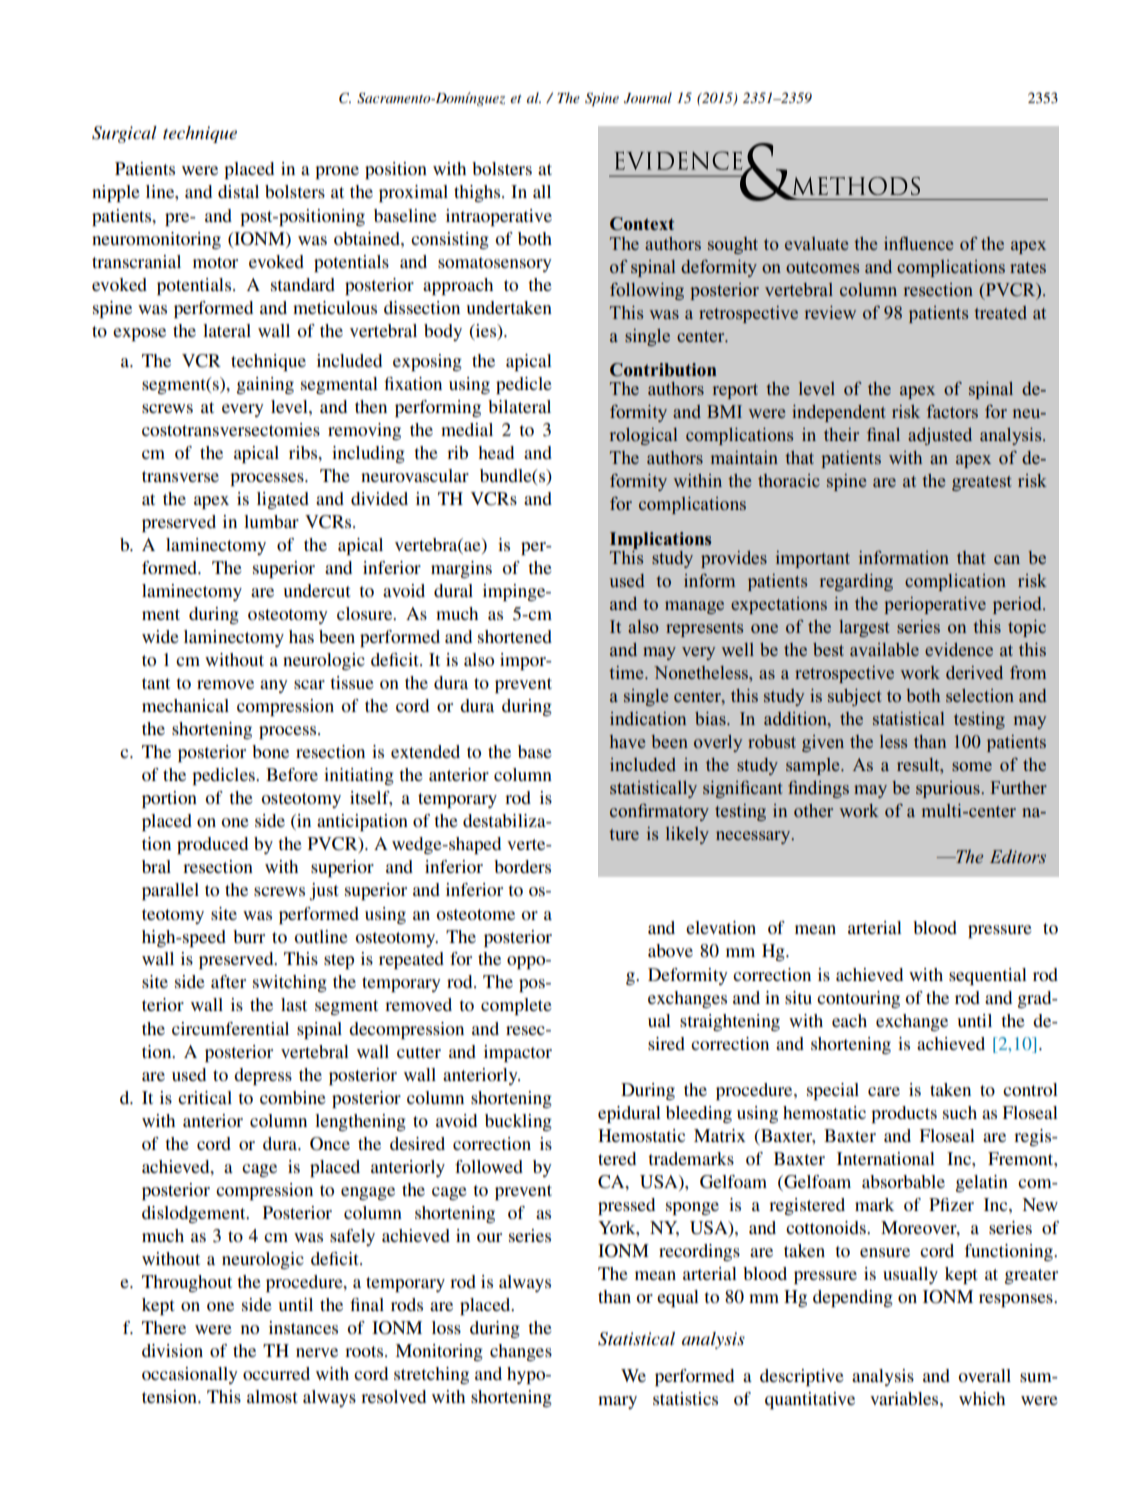 This screenshot has width=1143, height=1507. Describe the element at coordinates (230, 1028) in the screenshot. I see `circumferential` at that location.
